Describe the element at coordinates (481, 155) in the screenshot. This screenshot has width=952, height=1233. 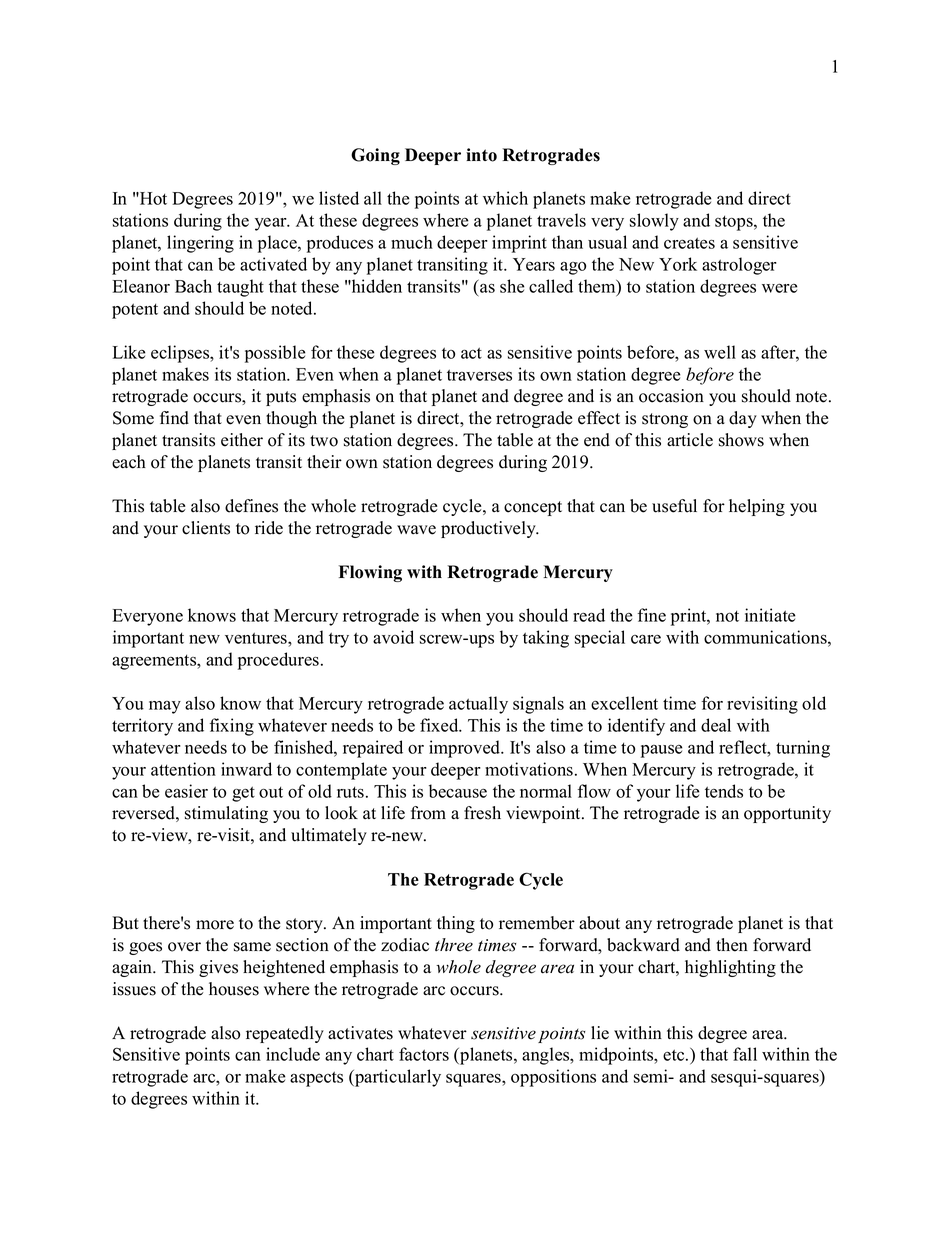
I see `into` at that location.
